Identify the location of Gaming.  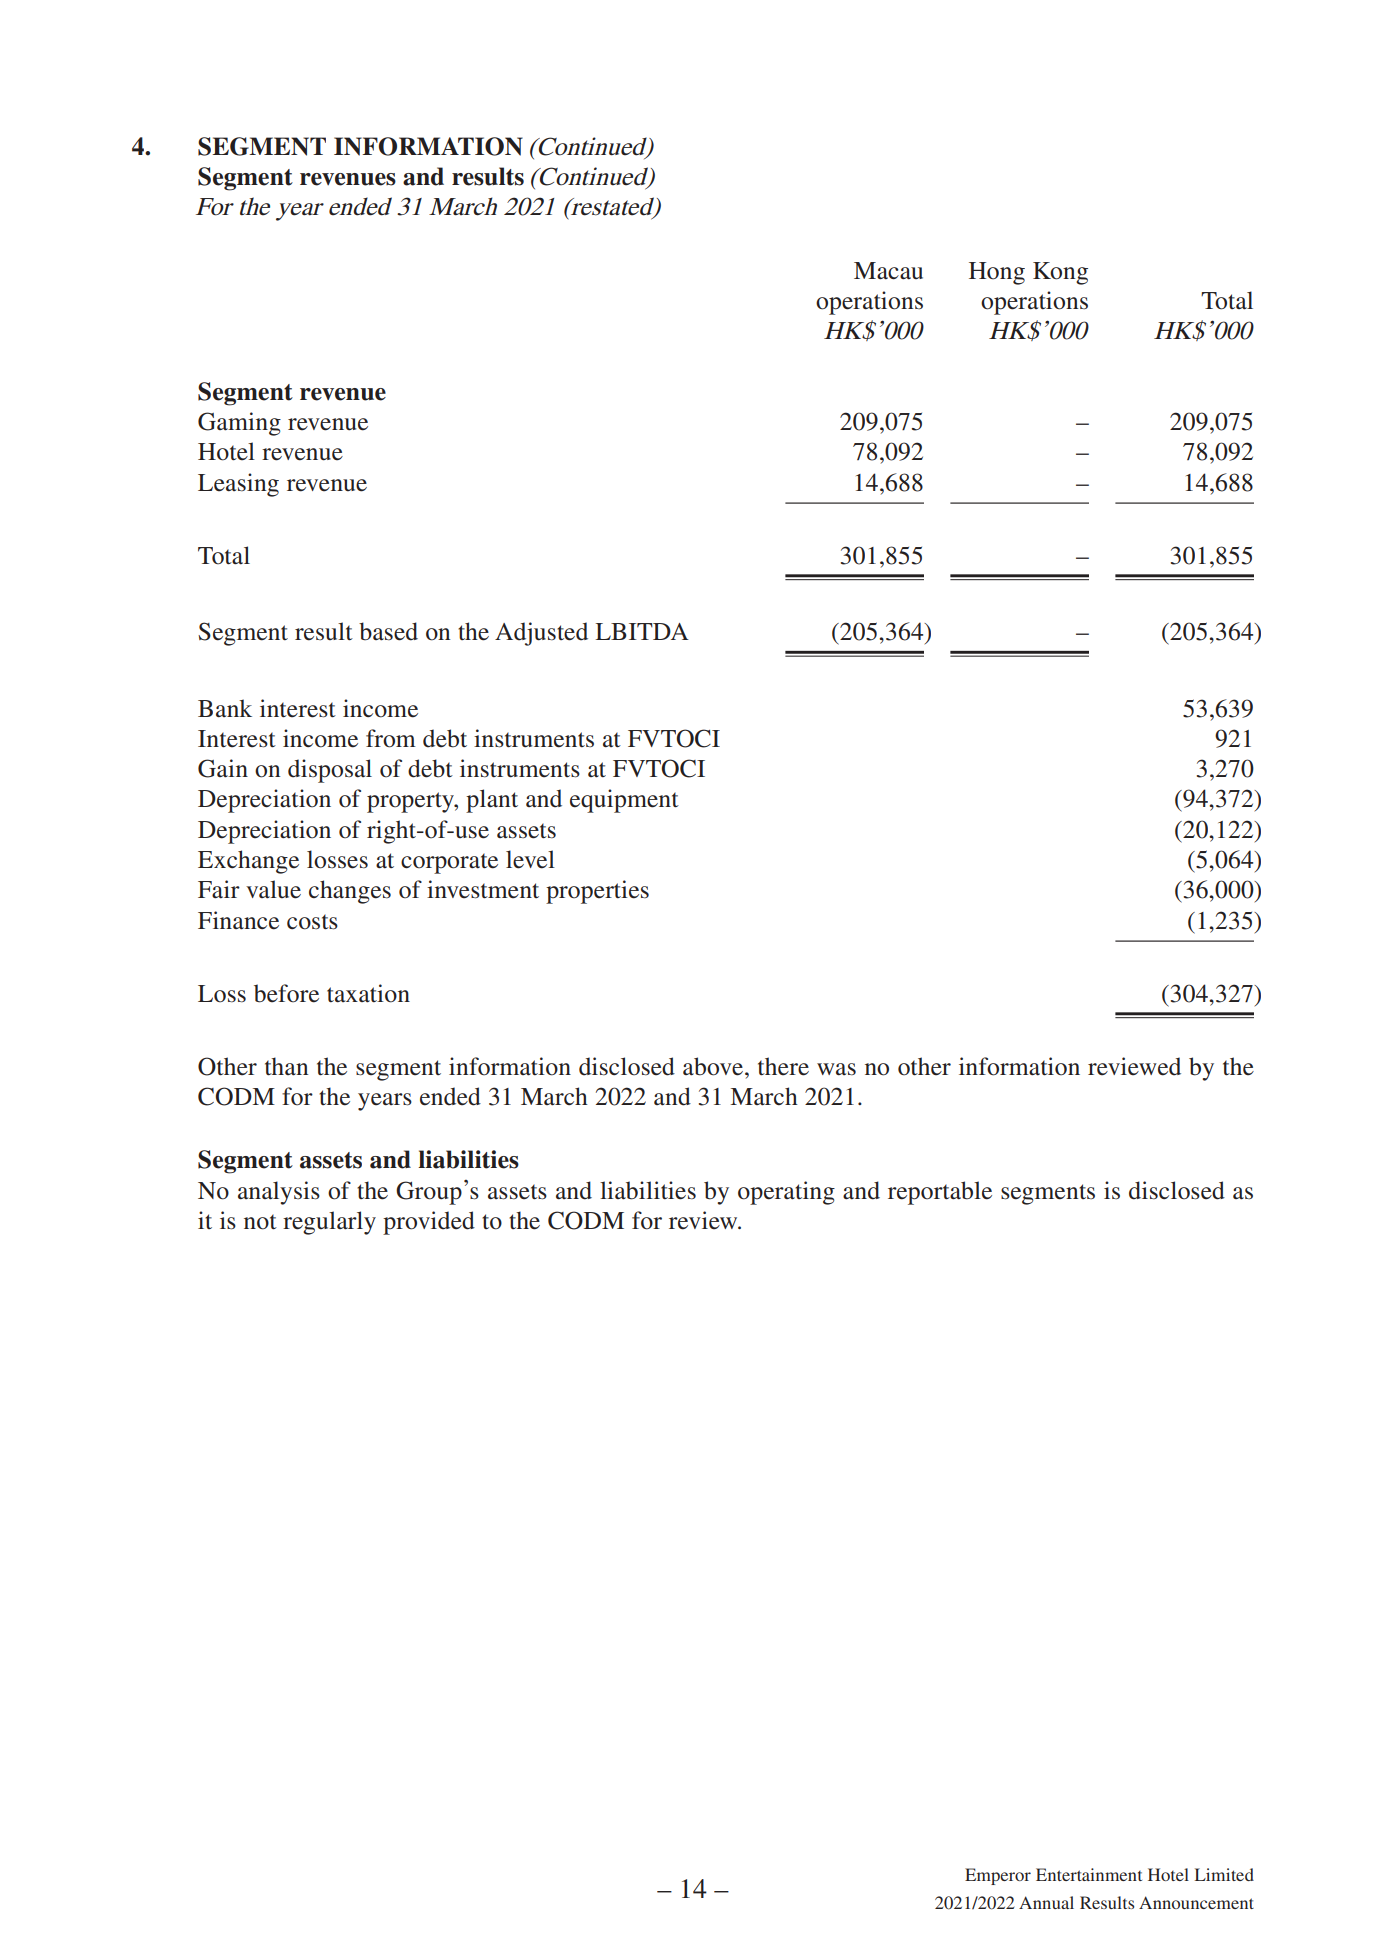
(239, 424).
